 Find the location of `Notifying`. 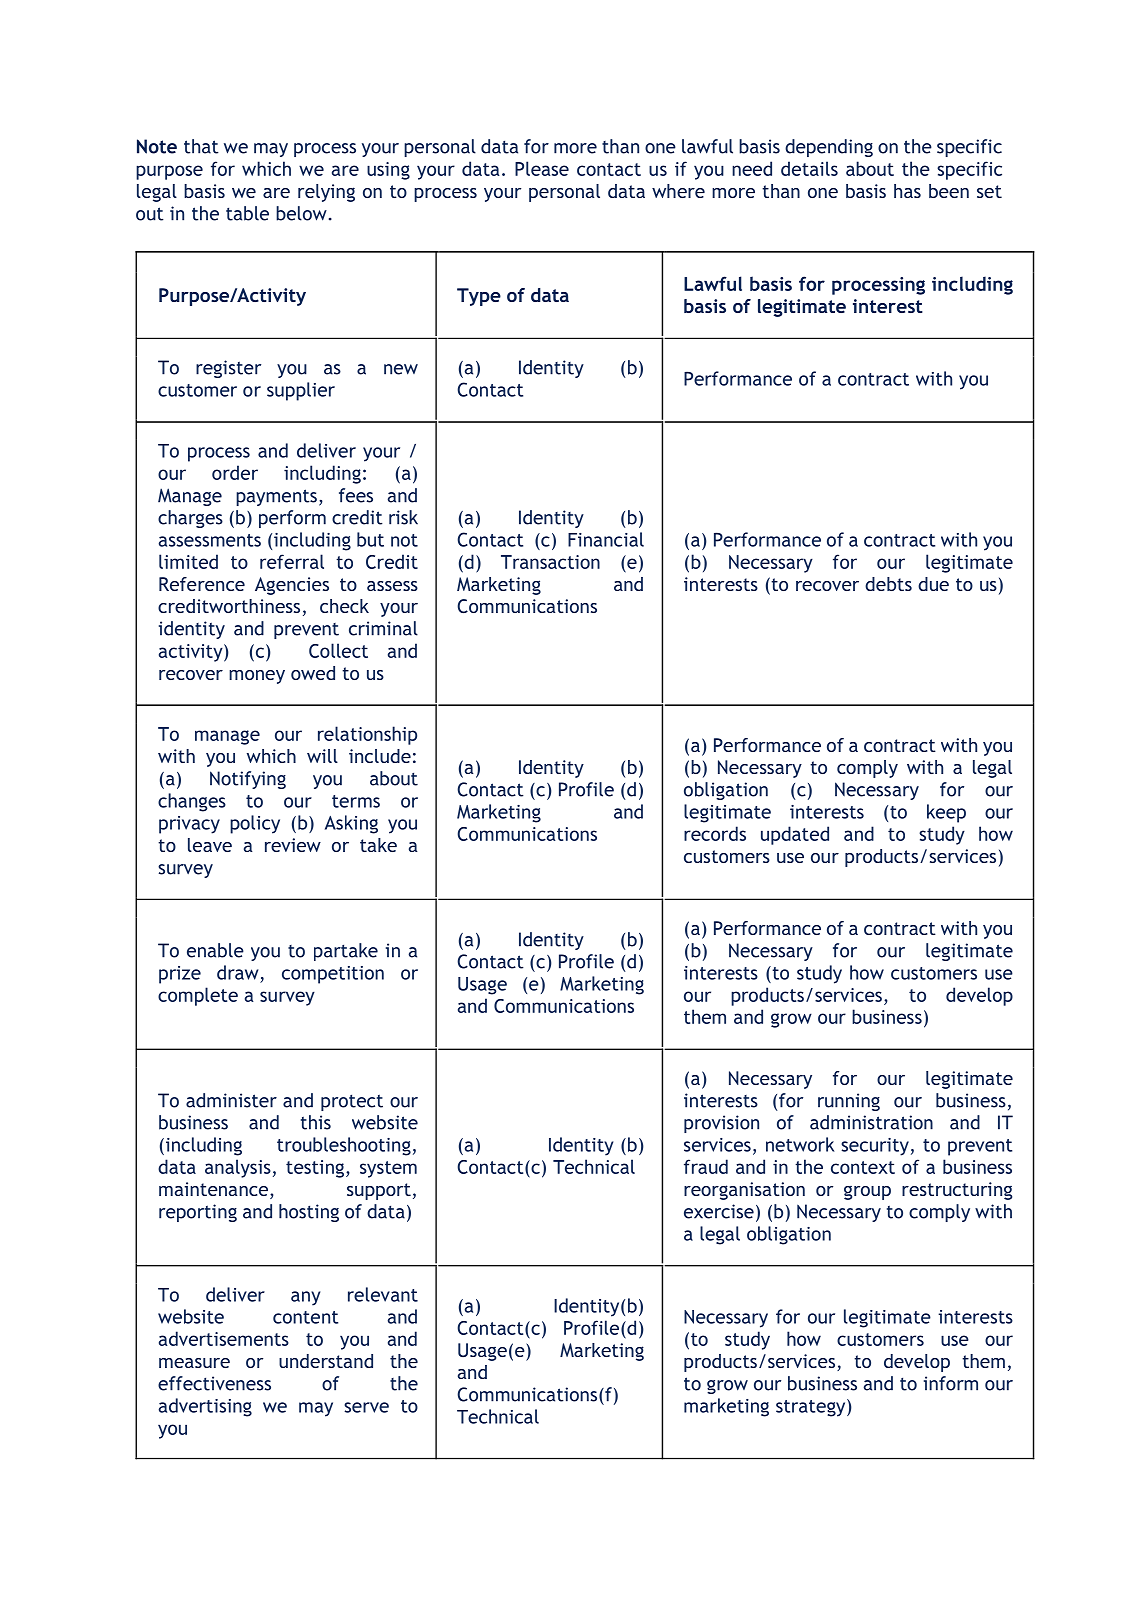

Notifying is located at coordinates (248, 780).
